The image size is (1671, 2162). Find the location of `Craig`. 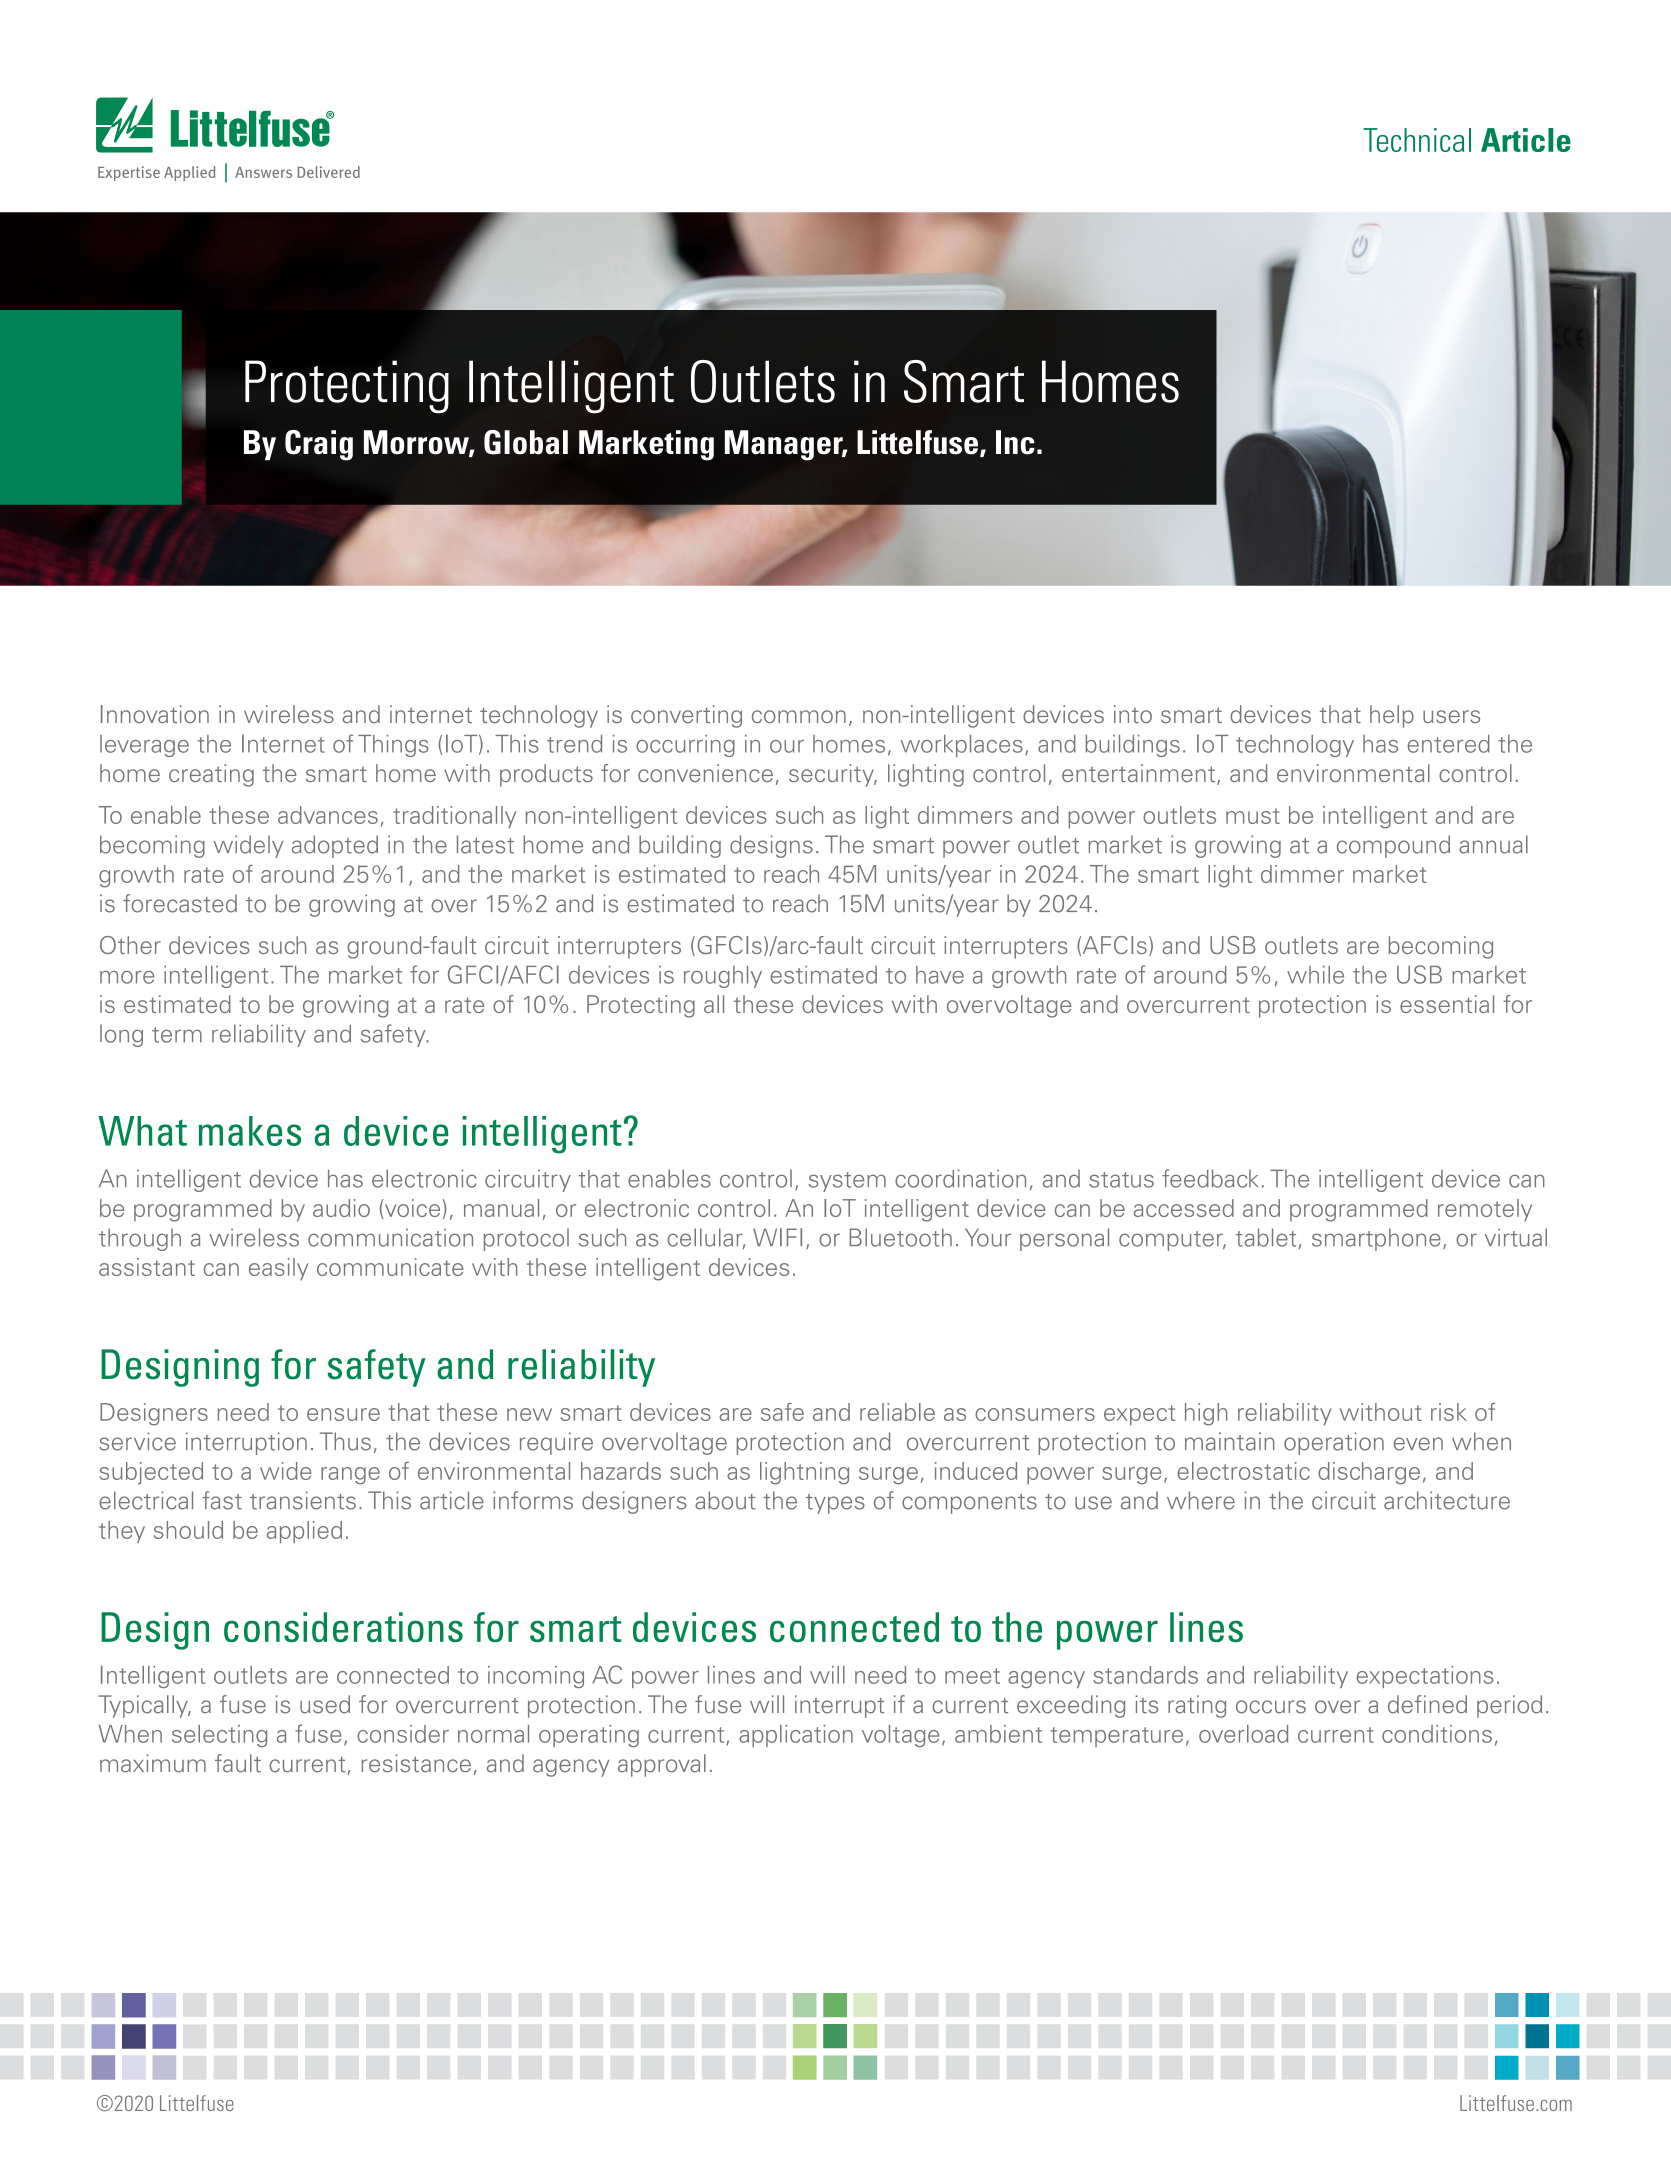

Craig is located at coordinates (319, 445).
